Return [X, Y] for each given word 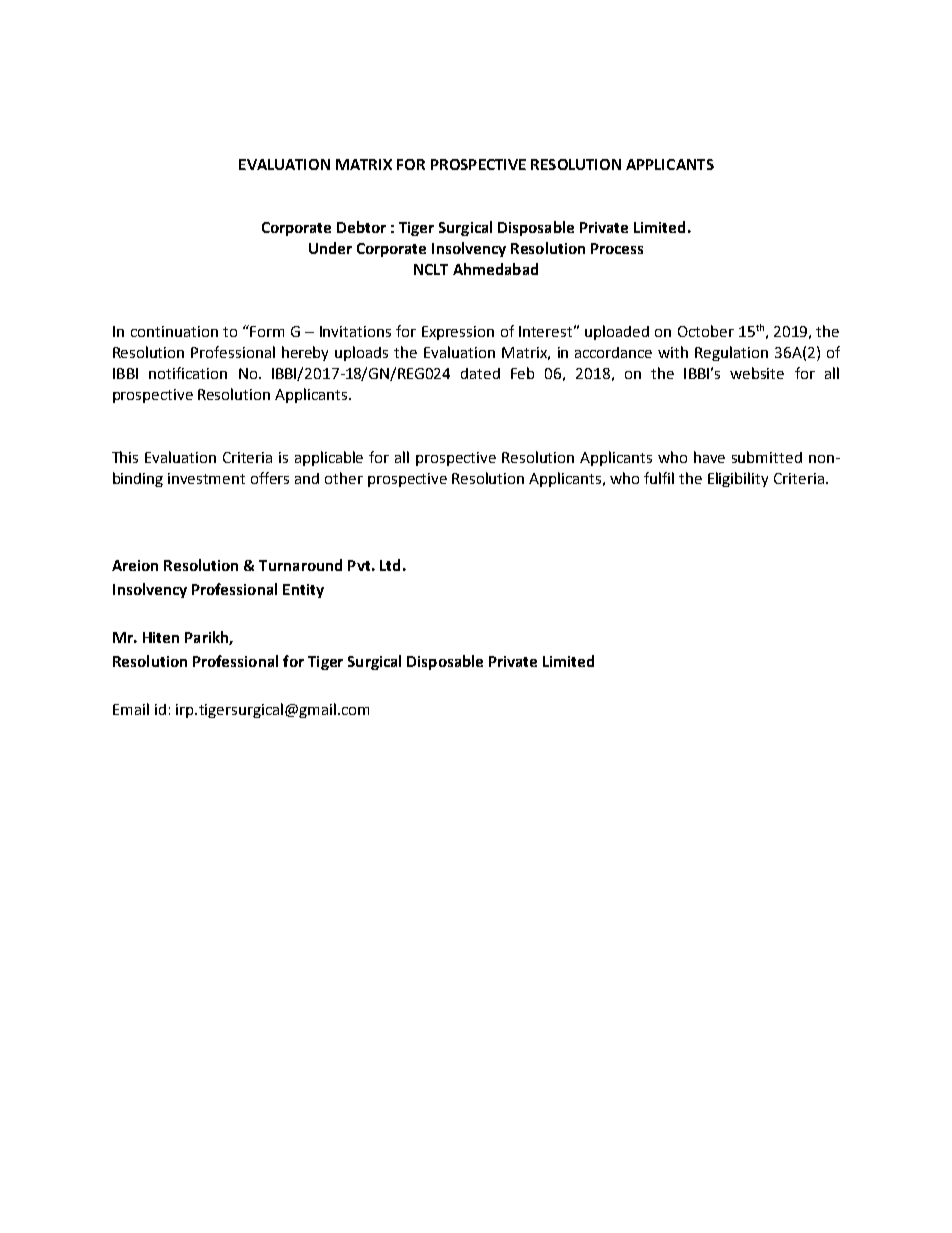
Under [330, 248]
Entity [303, 591]
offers [270, 478]
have [709, 457]
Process [617, 248]
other [344, 478]
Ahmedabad [495, 269]
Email [131, 709]
